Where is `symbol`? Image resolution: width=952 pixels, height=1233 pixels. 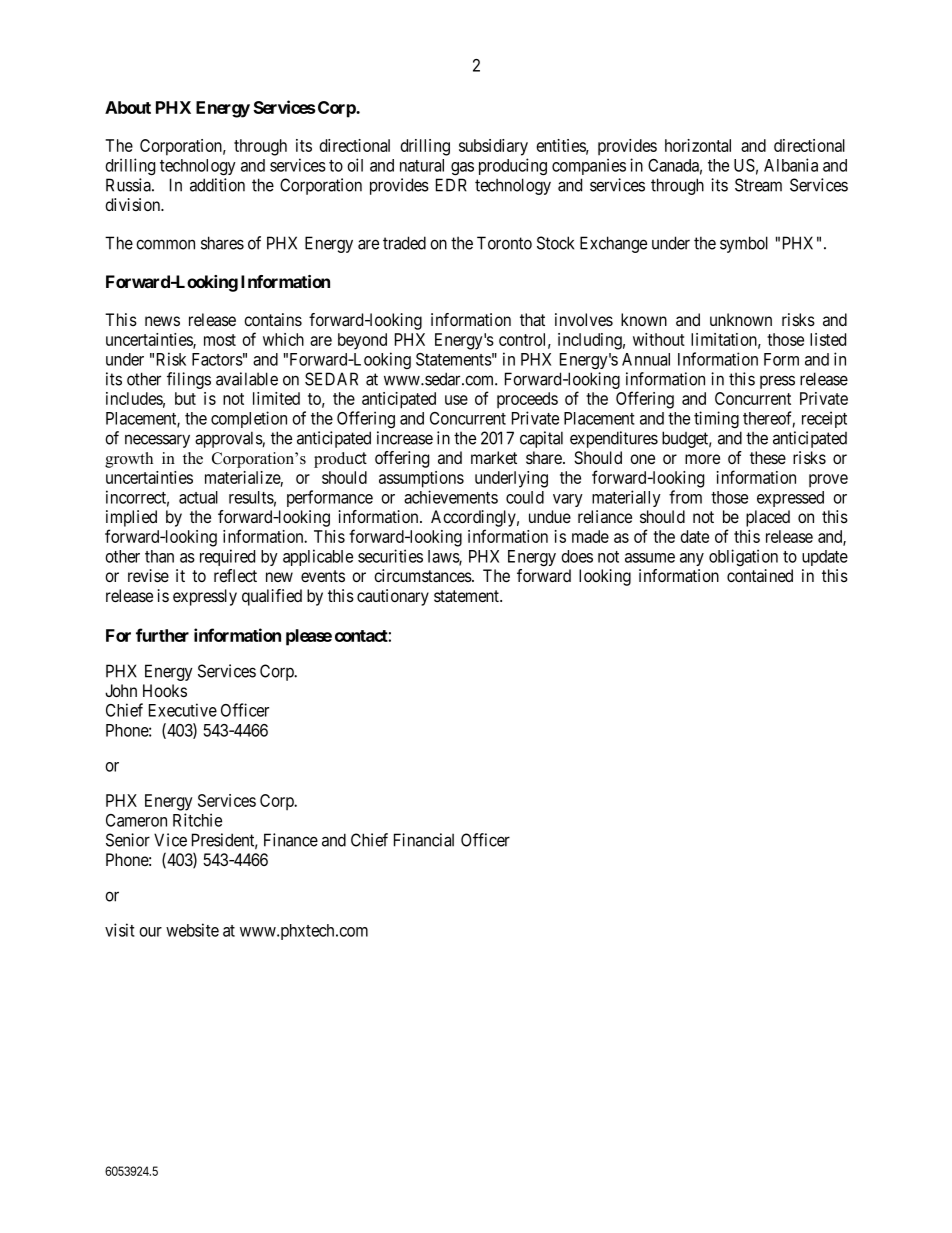
symbol is located at coordinates (744, 244).
